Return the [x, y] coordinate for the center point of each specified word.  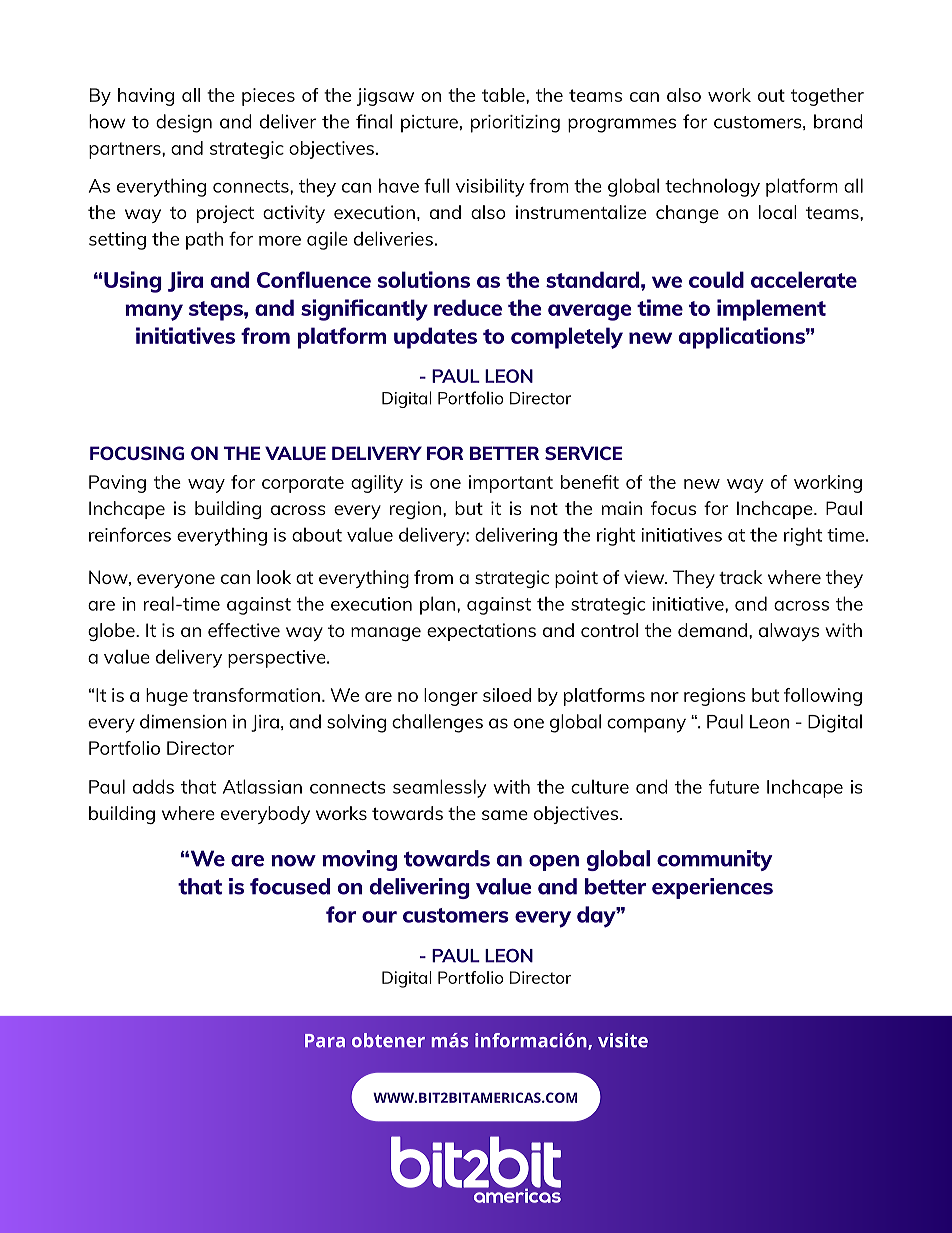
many [154, 312]
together [827, 97]
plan [439, 605]
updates [435, 338]
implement [771, 310]
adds [153, 786]
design [184, 123]
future [734, 786]
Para [325, 1041]
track [741, 577]
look [274, 577]
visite [623, 1040]
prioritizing [515, 124]
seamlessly [440, 788]
